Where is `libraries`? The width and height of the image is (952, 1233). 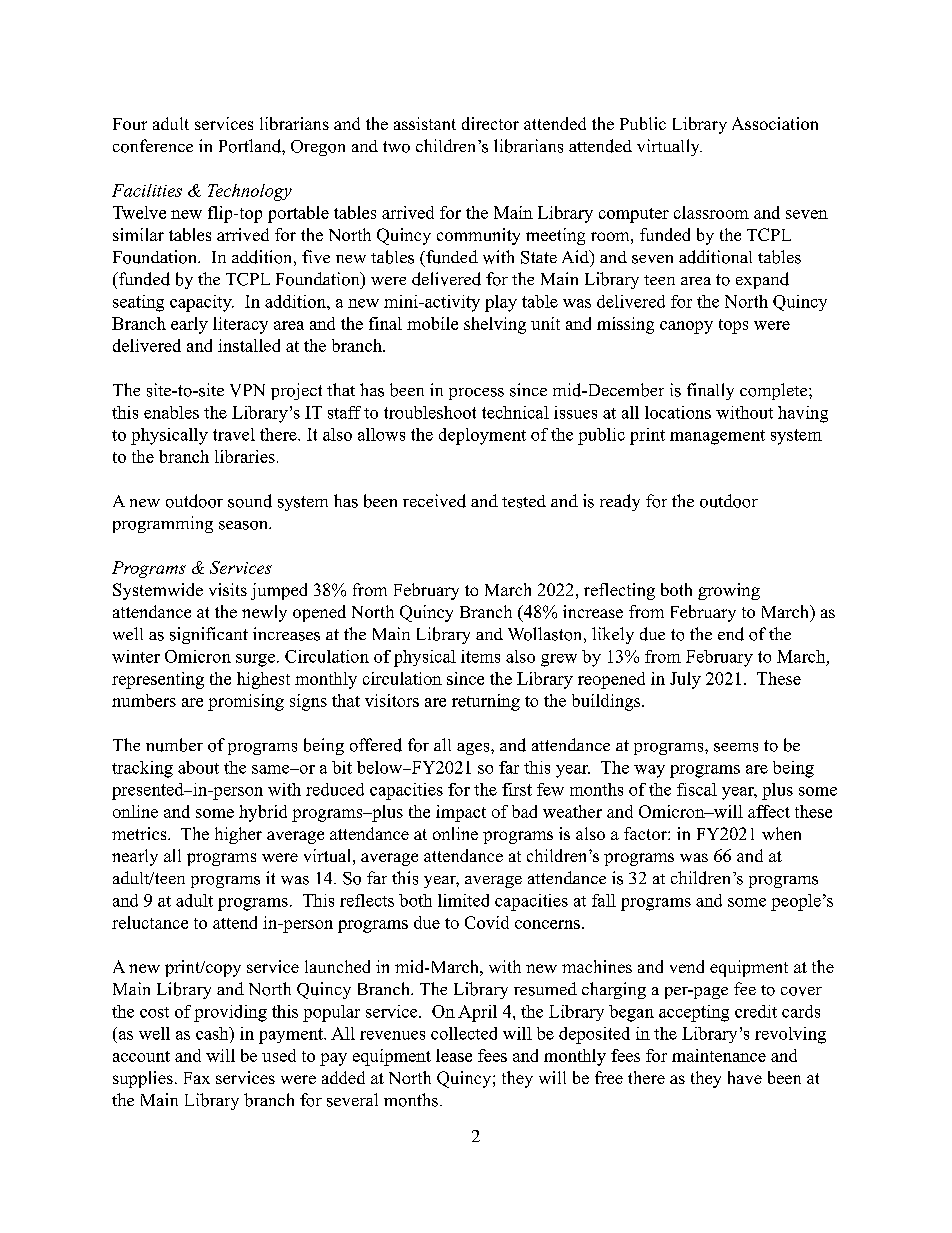 libraries is located at coordinates (245, 456).
